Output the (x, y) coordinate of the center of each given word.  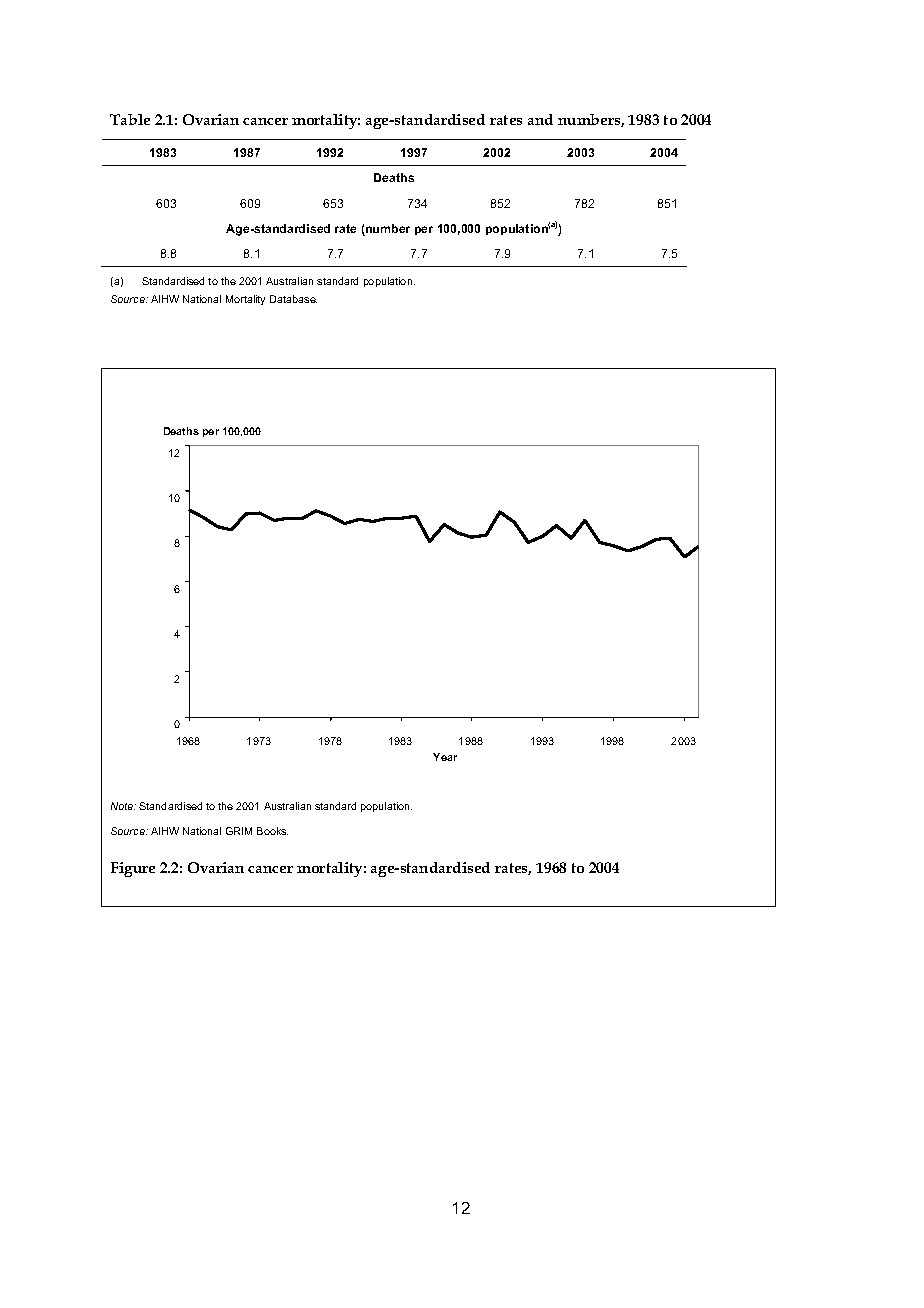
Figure (133, 869)
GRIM (239, 831)
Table (130, 119)
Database (293, 299)
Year (445, 757)
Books (272, 831)
